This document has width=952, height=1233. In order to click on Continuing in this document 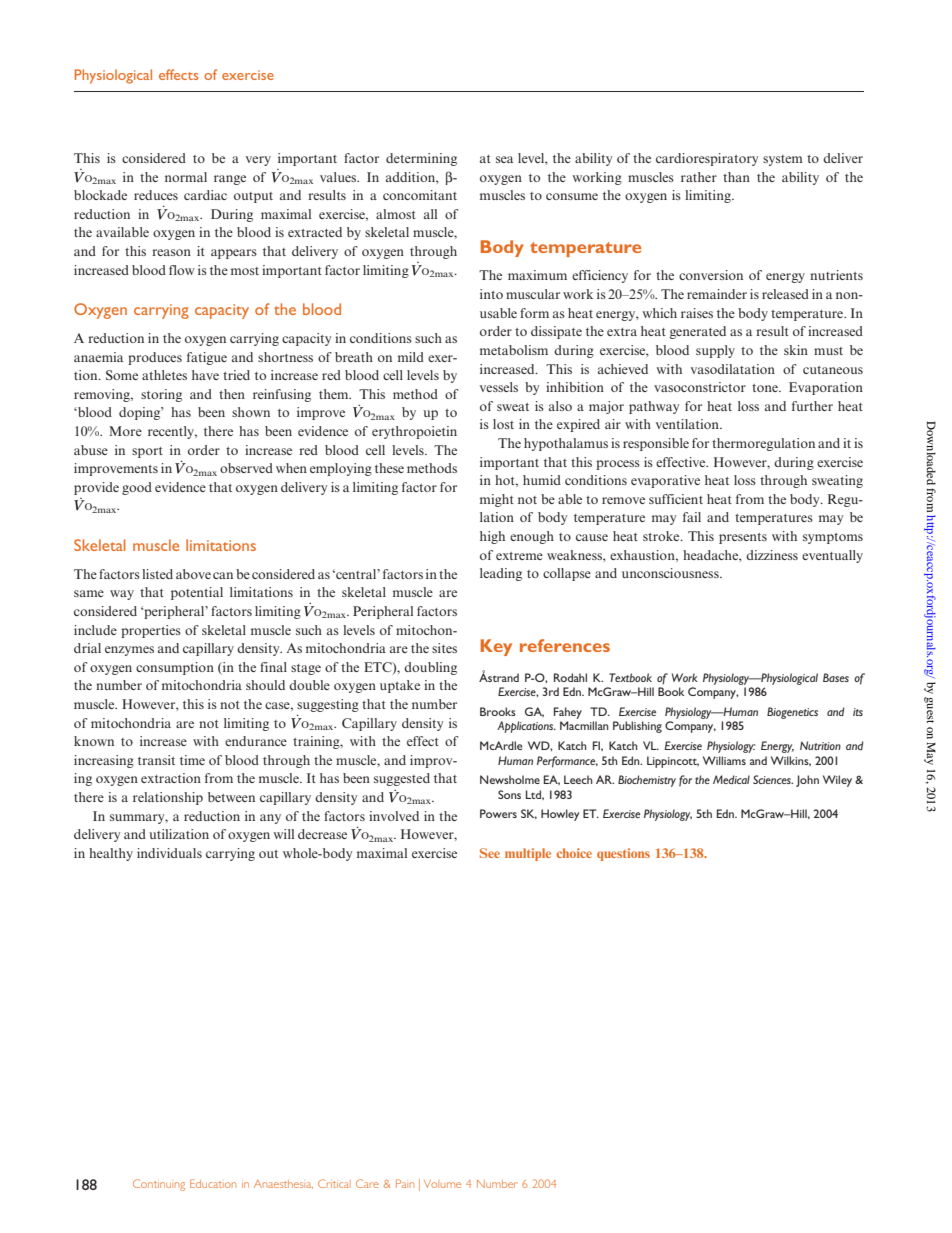, I will do `click(159, 1185)`.
